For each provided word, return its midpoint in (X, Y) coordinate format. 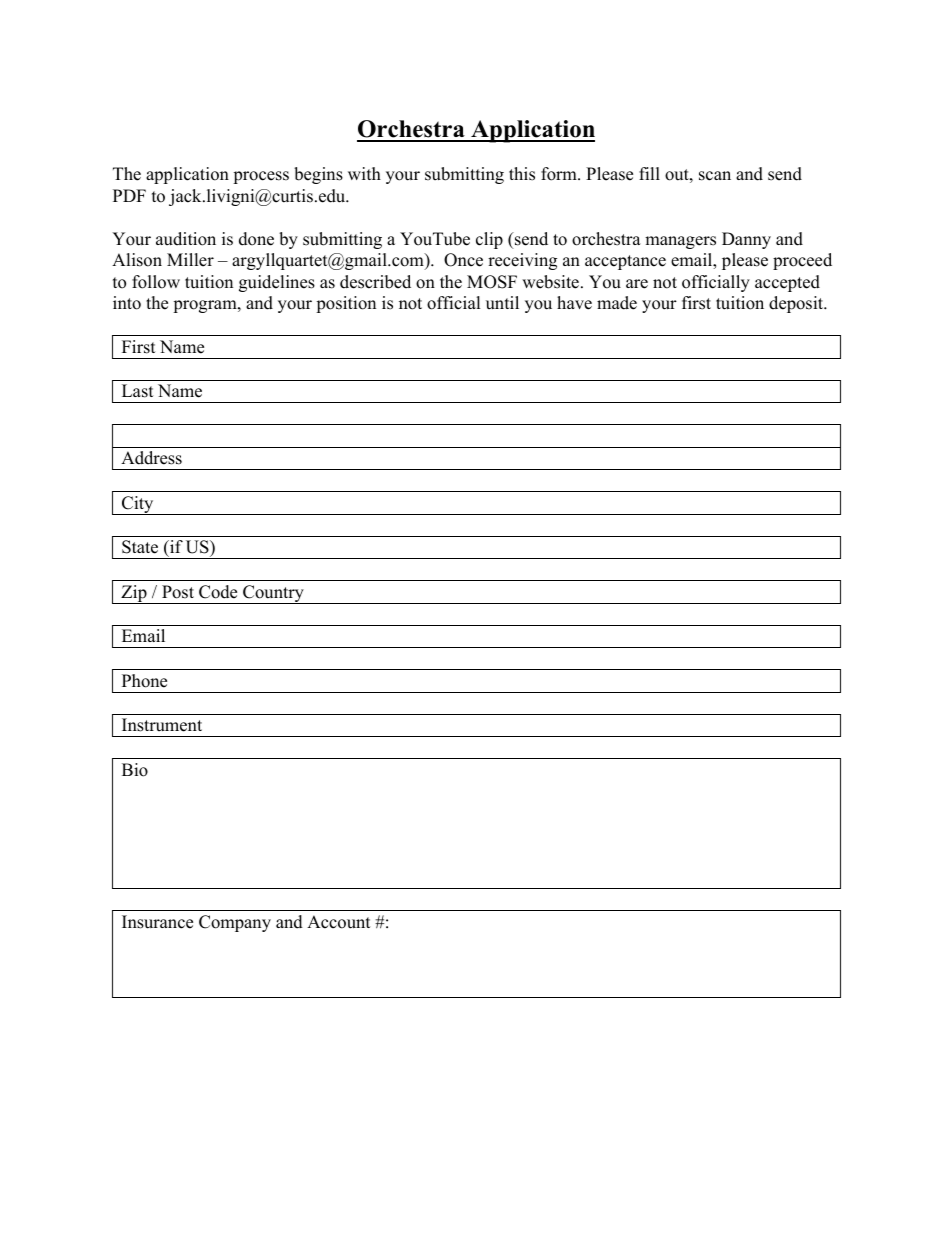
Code (218, 592)
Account (339, 922)
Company (235, 923)
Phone (144, 681)
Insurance (157, 922)
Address (151, 458)
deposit (797, 304)
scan (715, 176)
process (261, 177)
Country (273, 594)
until (502, 303)
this (522, 174)
